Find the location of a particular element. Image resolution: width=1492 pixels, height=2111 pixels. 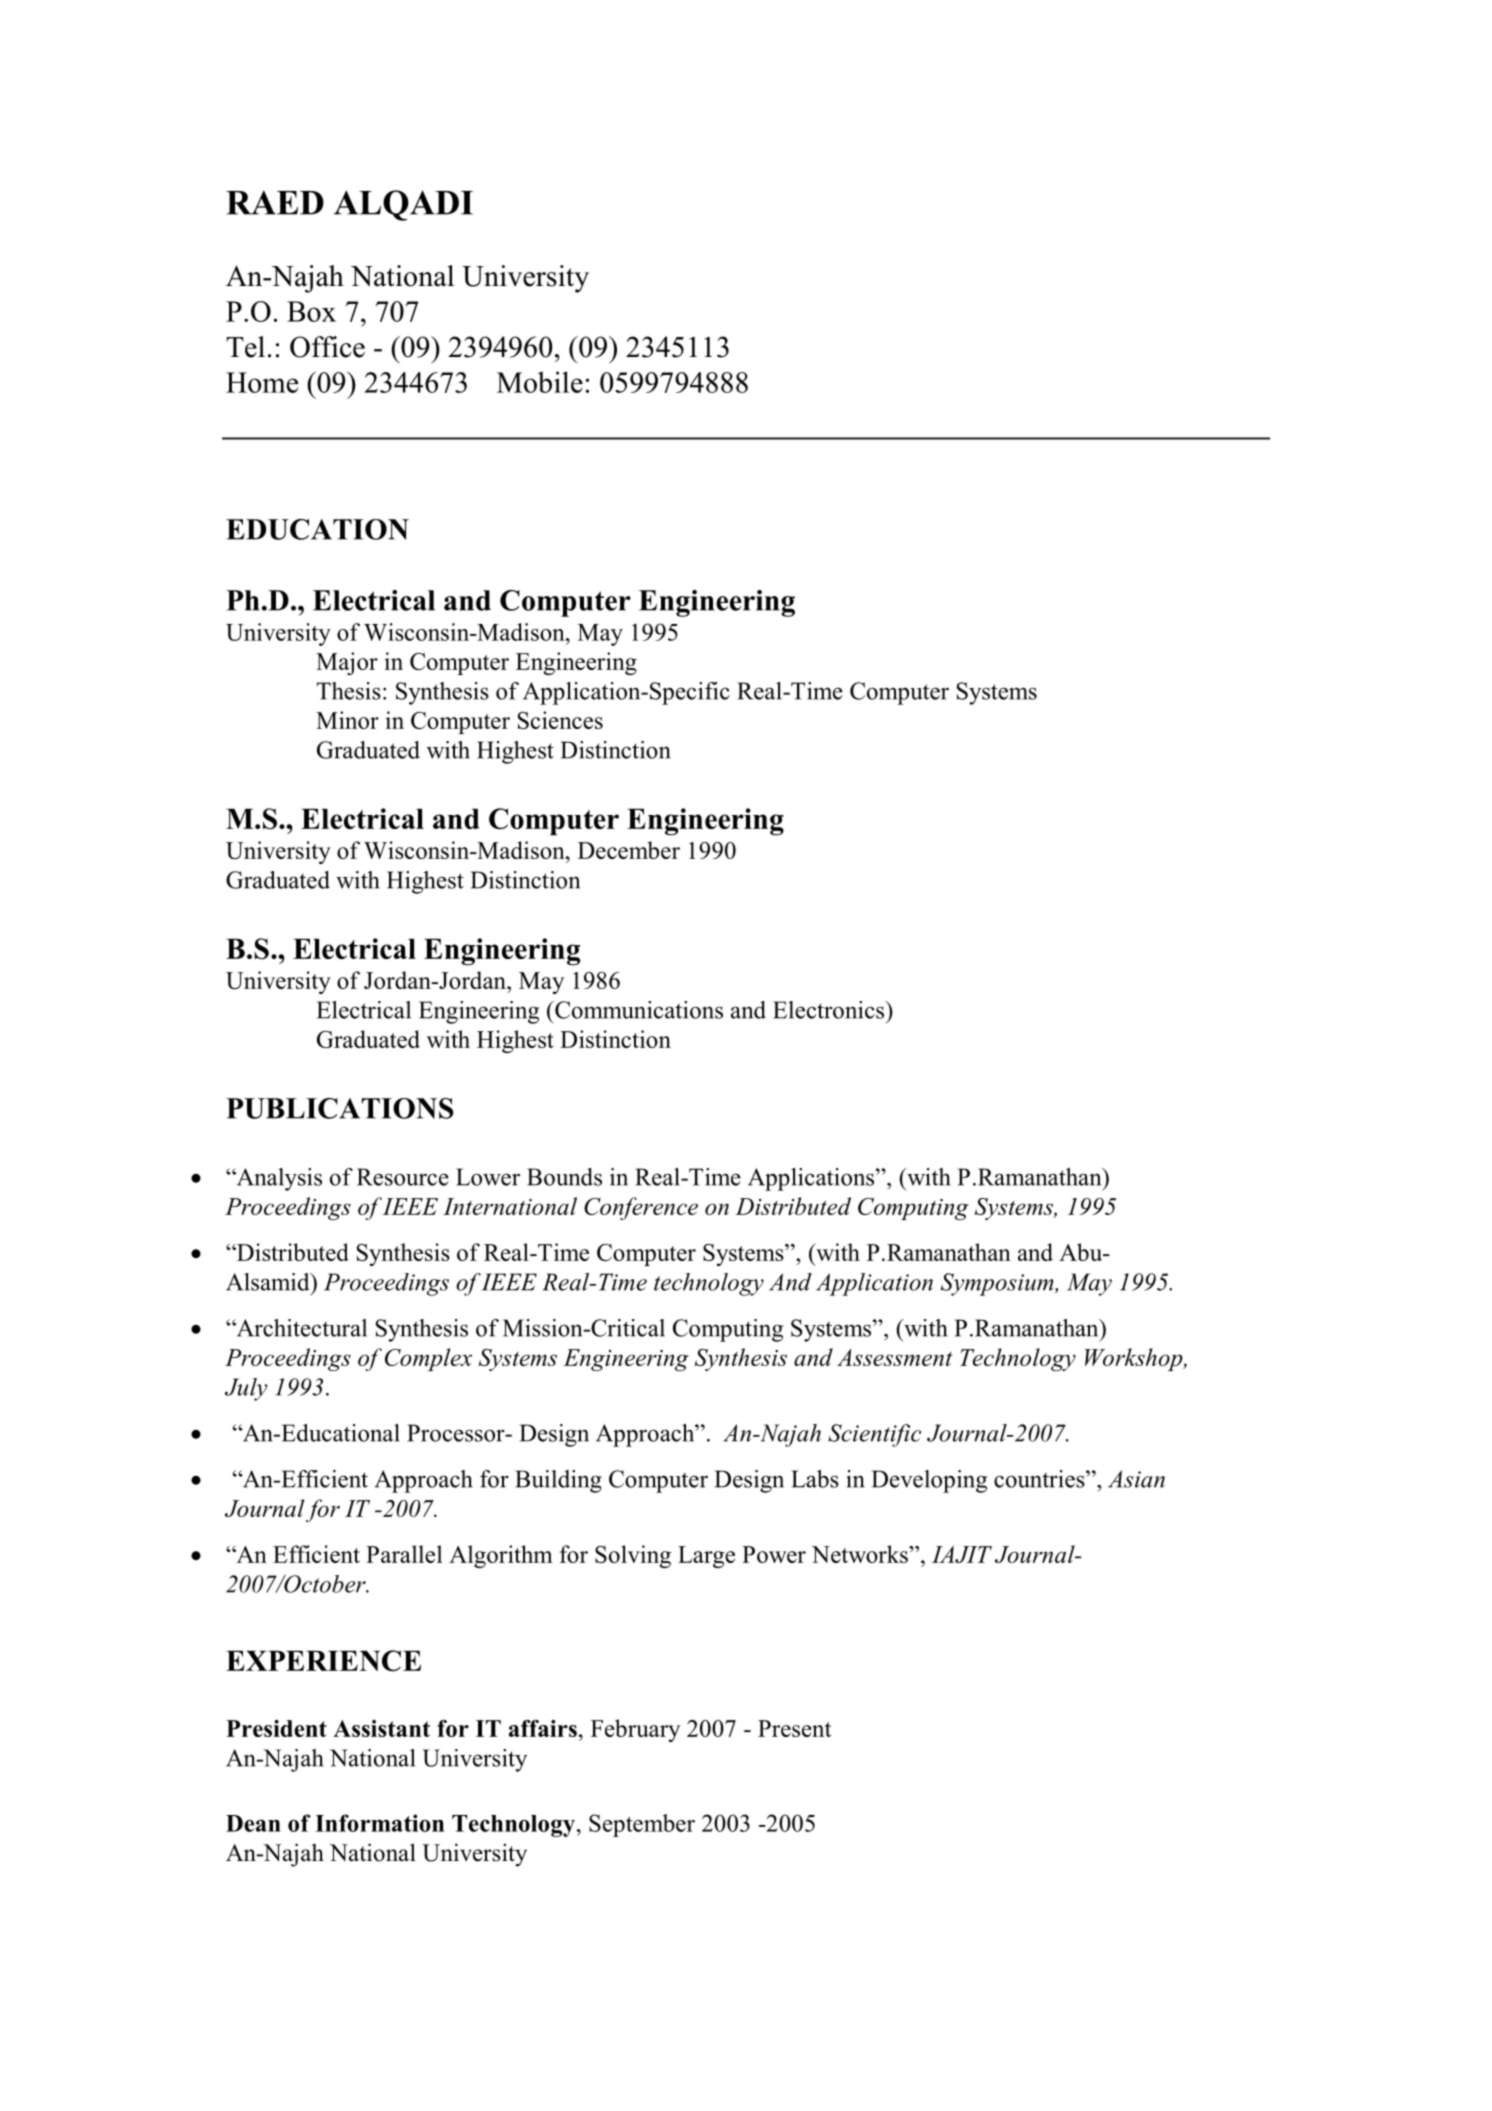

Resource is located at coordinates (403, 1177).
